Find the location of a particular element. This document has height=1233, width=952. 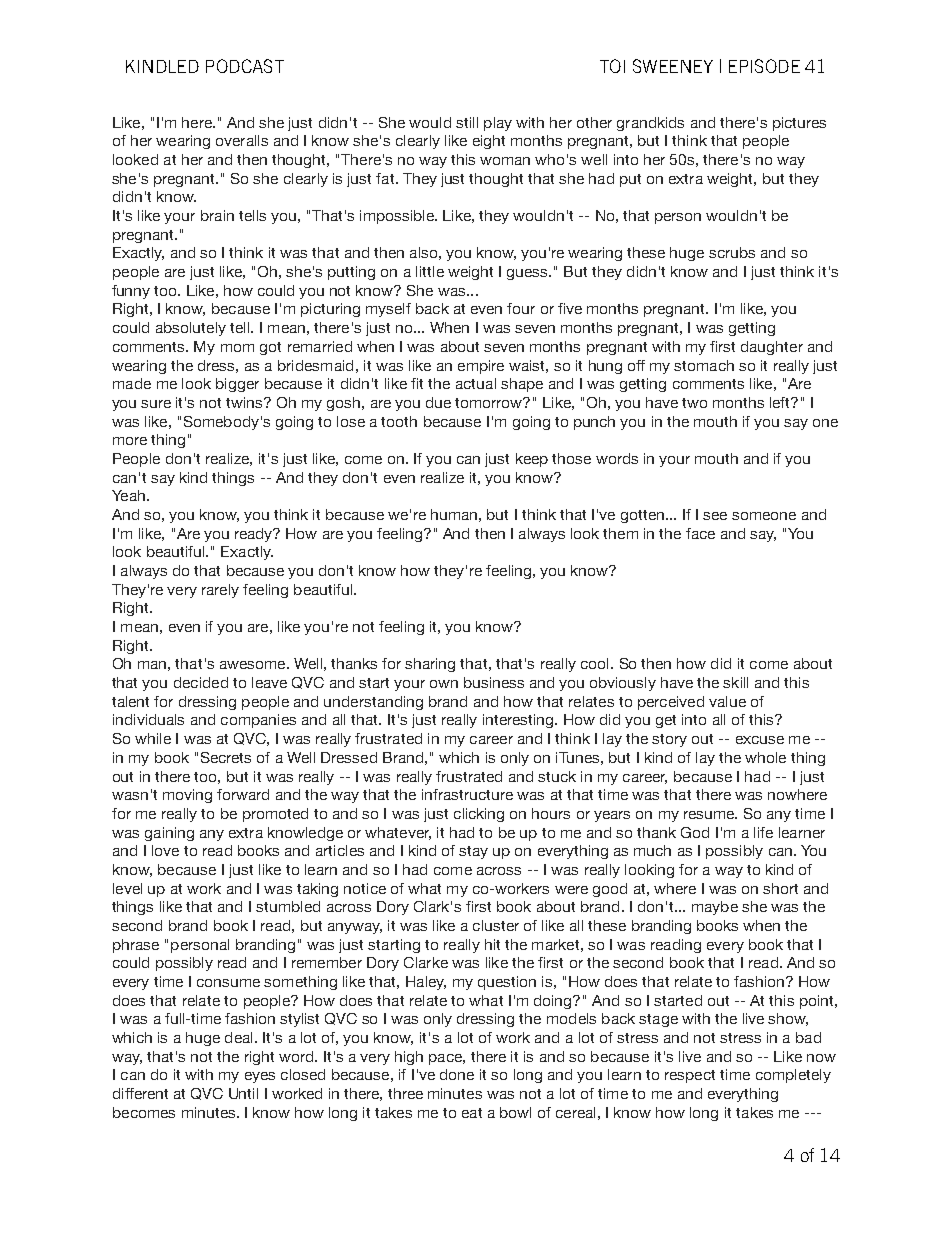

twins is located at coordinates (246, 402).
